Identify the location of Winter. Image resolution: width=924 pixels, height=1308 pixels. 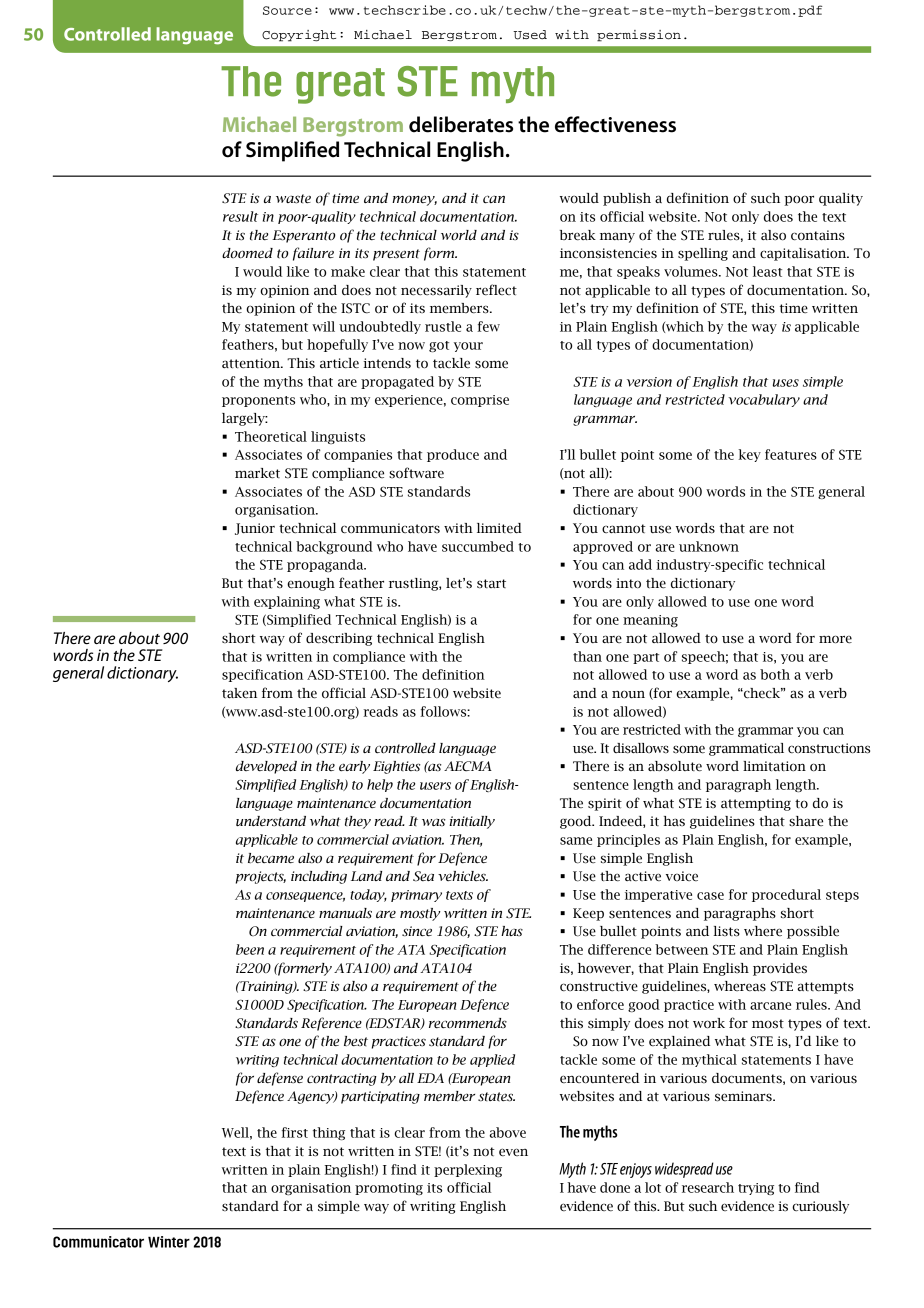
(169, 1242).
